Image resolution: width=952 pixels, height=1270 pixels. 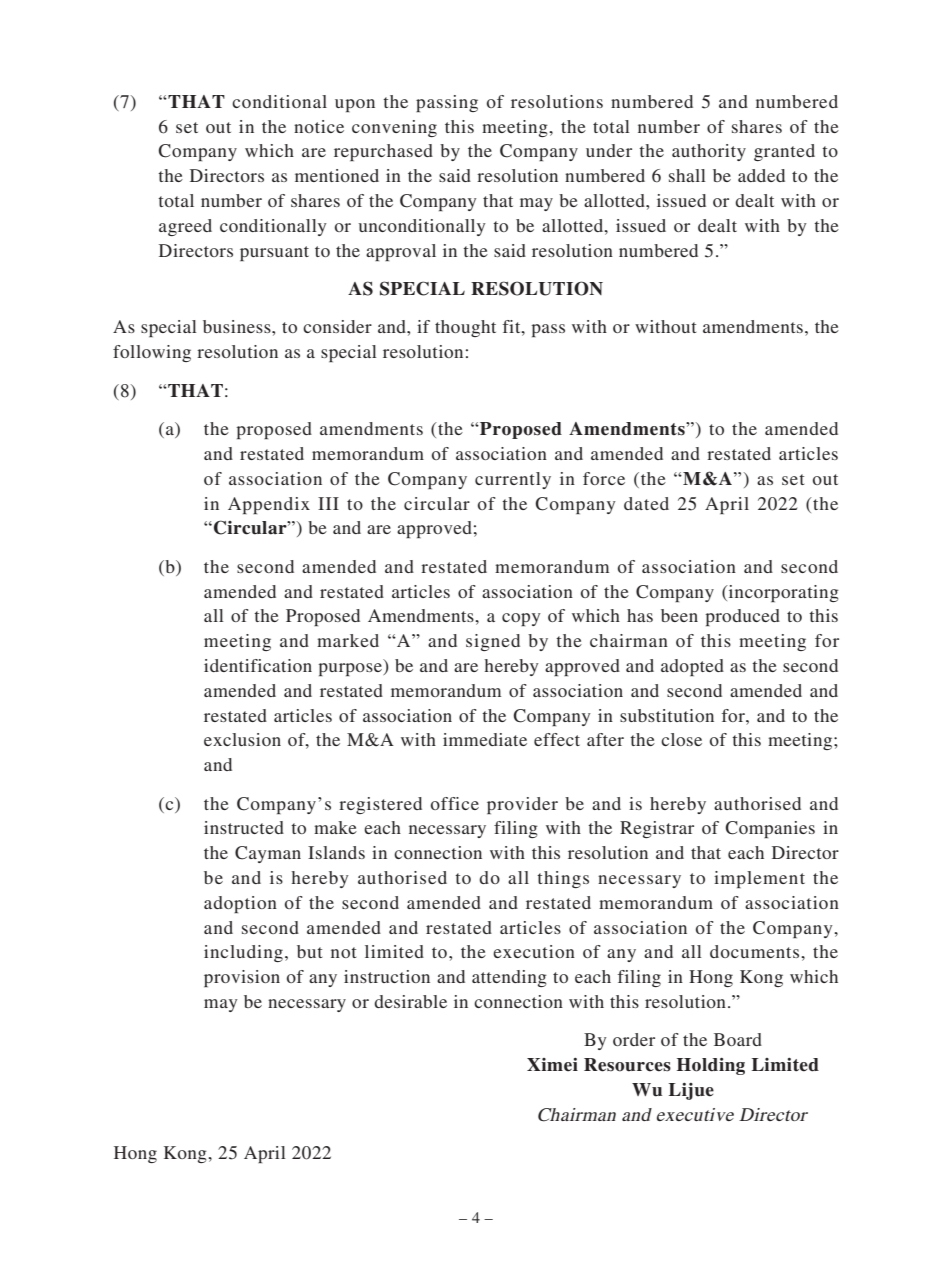 What do you see at coordinates (269, 505) in the document?
I see `Appendix` at bounding box center [269, 505].
